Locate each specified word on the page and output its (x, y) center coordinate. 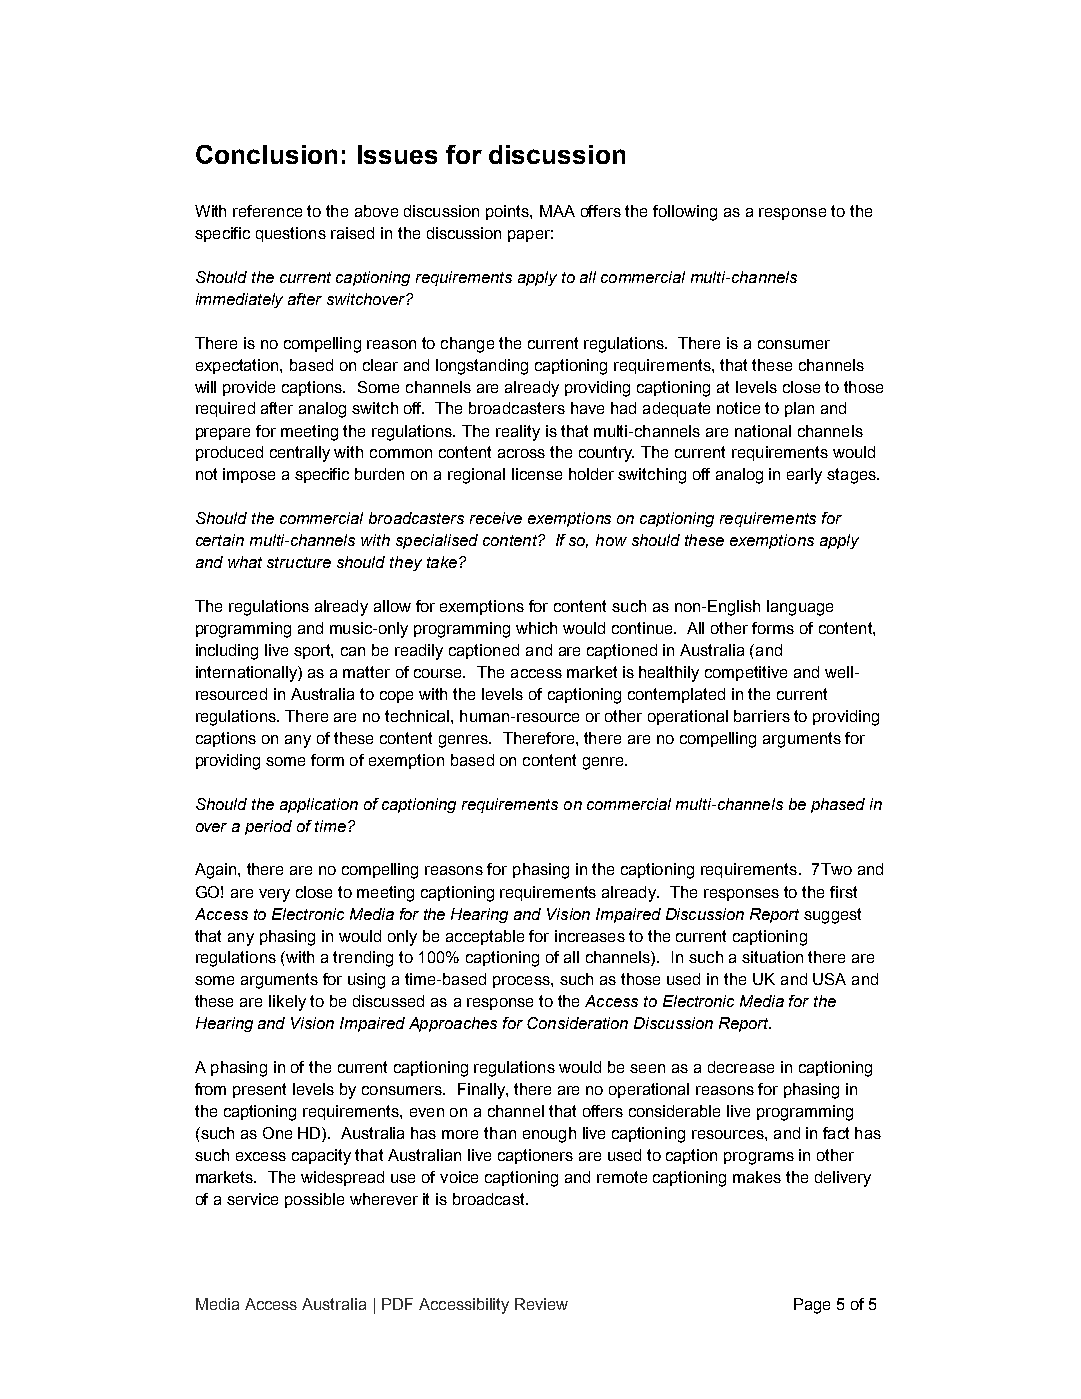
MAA (557, 211)
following (685, 213)
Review (541, 1304)
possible (314, 1200)
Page (812, 1306)
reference (267, 211)
